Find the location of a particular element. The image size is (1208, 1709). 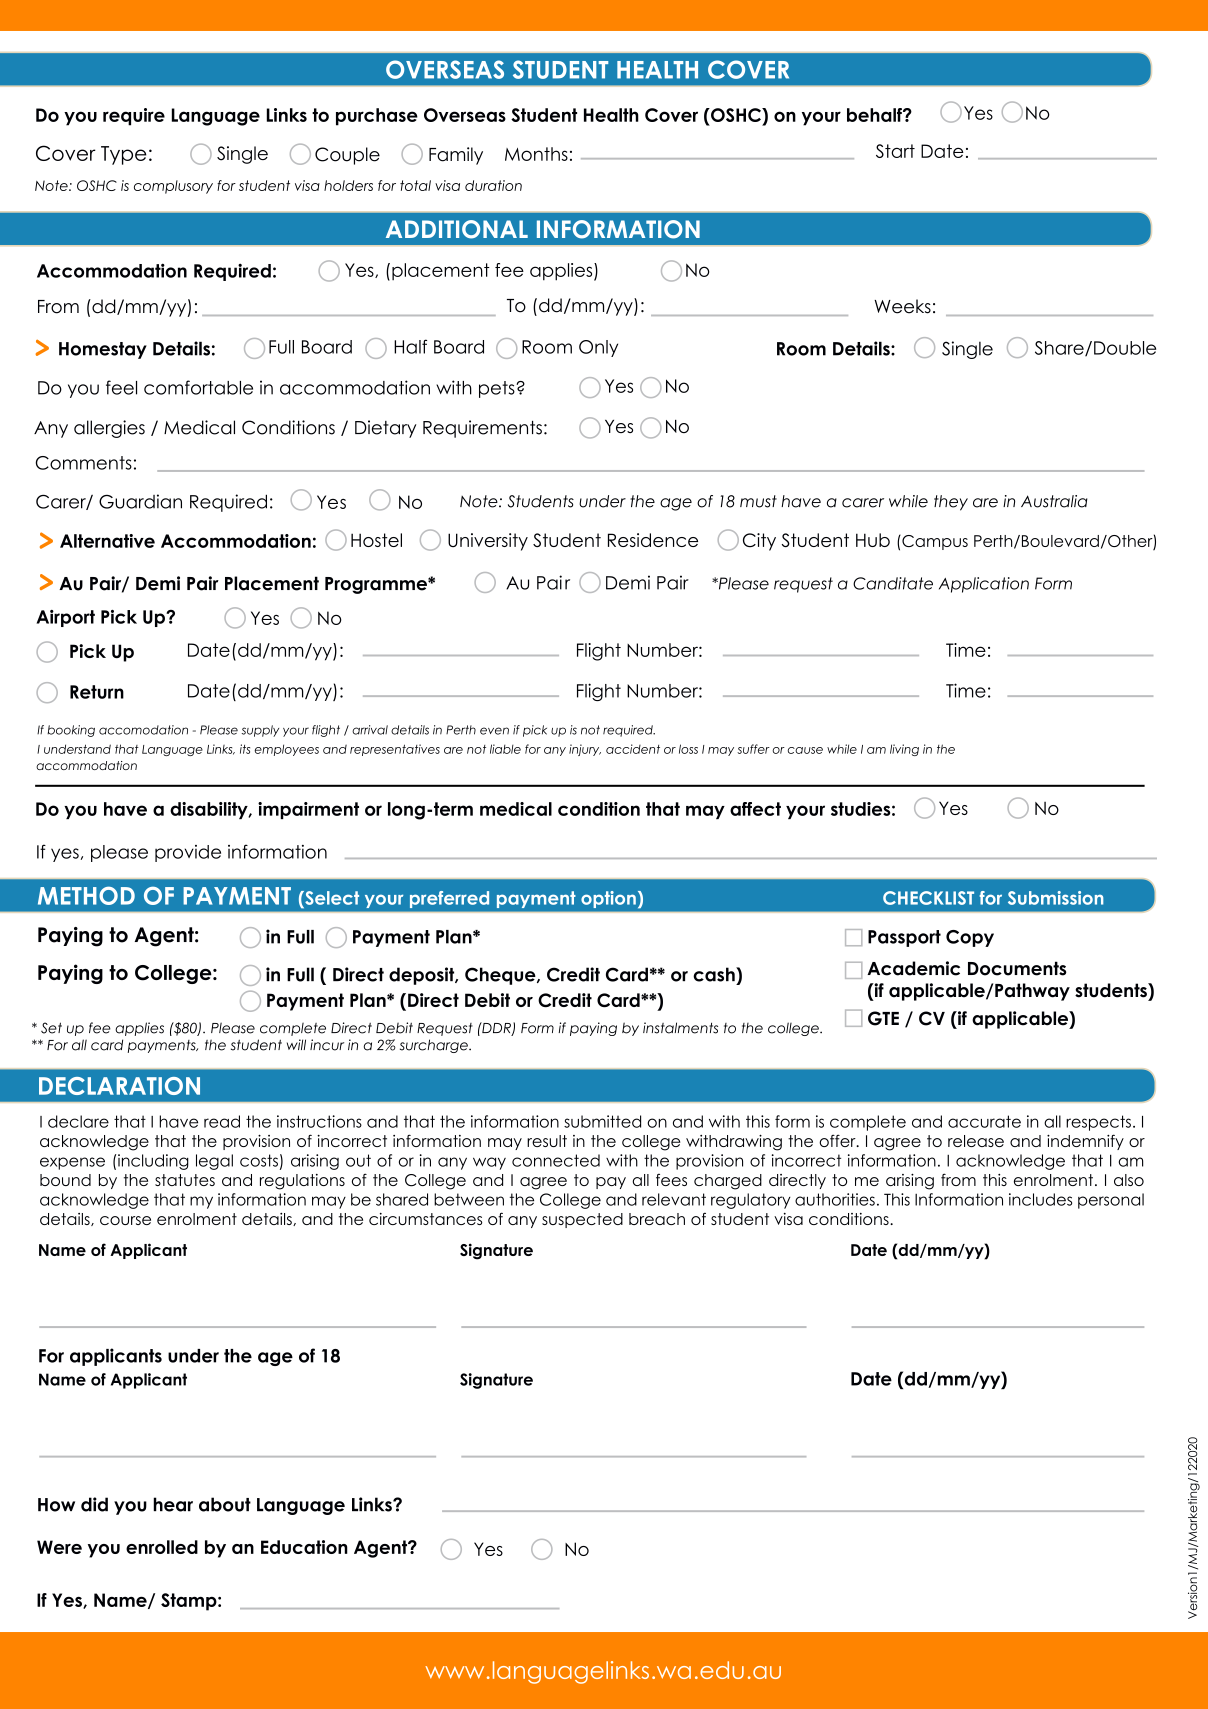

Type is located at coordinates (124, 155).
